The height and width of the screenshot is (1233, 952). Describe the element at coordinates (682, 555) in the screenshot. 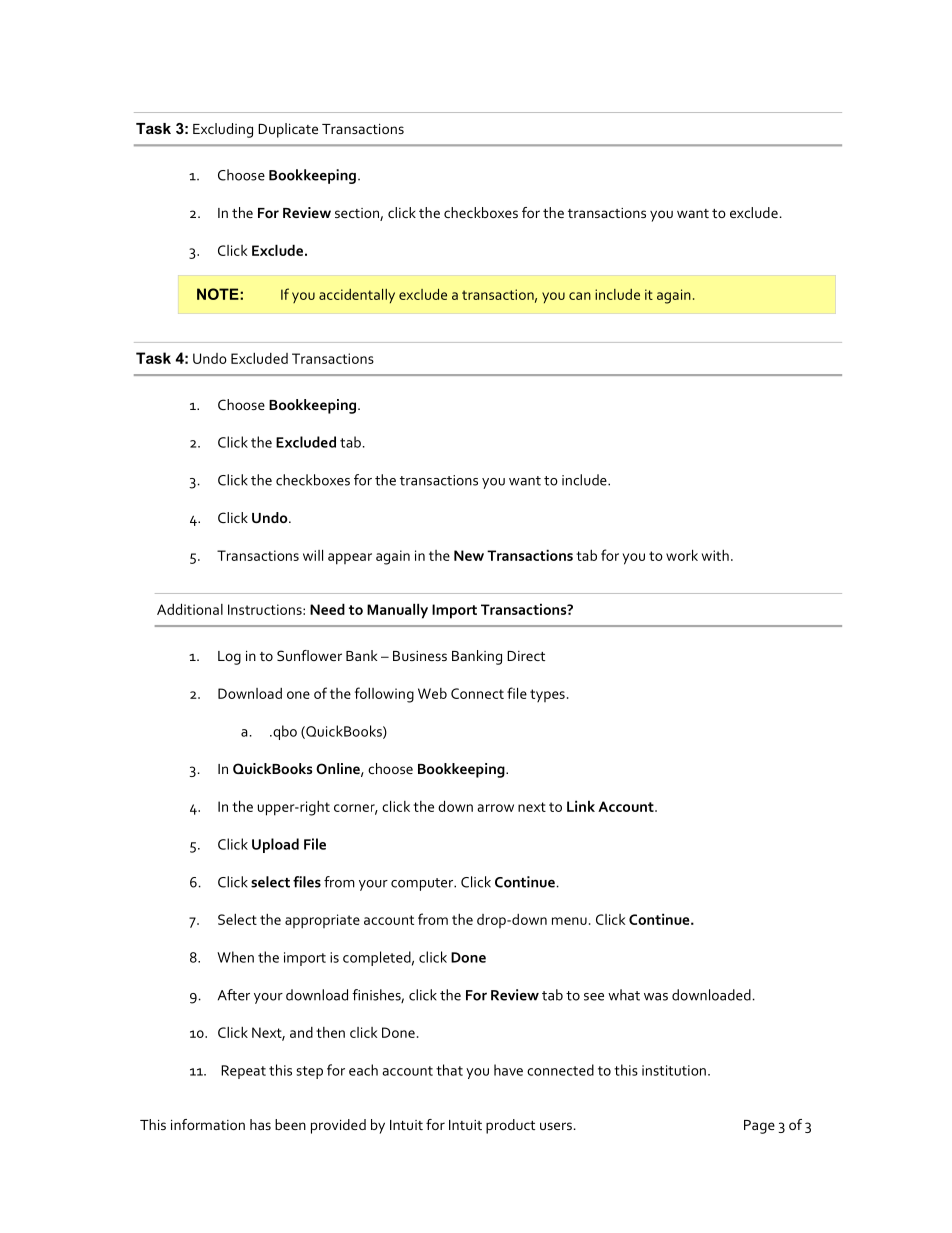

I see `work` at that location.
